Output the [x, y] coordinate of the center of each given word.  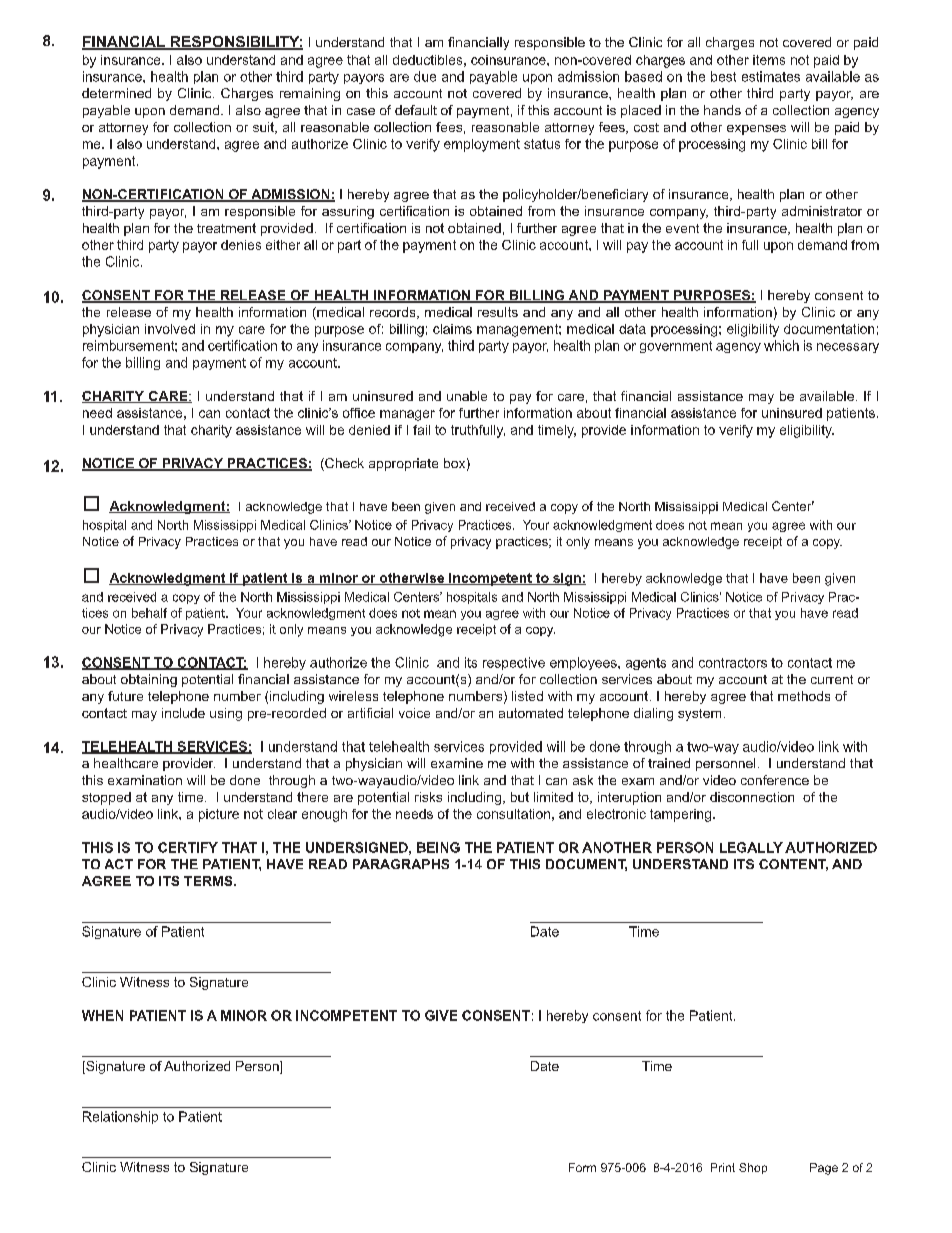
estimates [771, 76]
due [425, 76]
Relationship [120, 1117]
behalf [149, 613]
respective [514, 663]
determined [116, 93]
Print [723, 1167]
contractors [733, 663]
